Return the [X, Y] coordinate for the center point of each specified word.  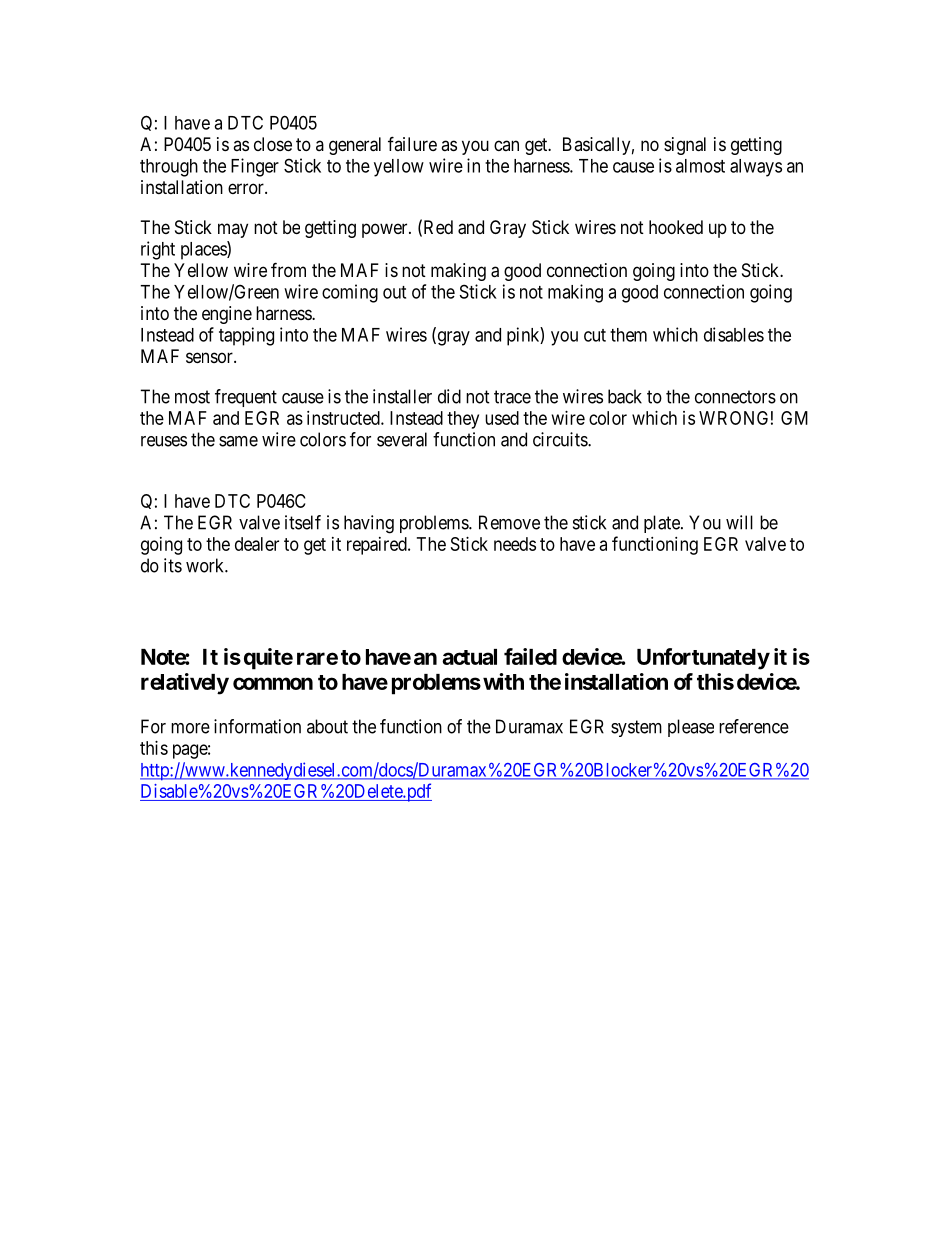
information [257, 726]
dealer [257, 544]
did [449, 396]
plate [663, 524]
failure [412, 143]
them [628, 335]
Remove [509, 522]
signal [685, 146]
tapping [246, 336]
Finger [255, 167]
